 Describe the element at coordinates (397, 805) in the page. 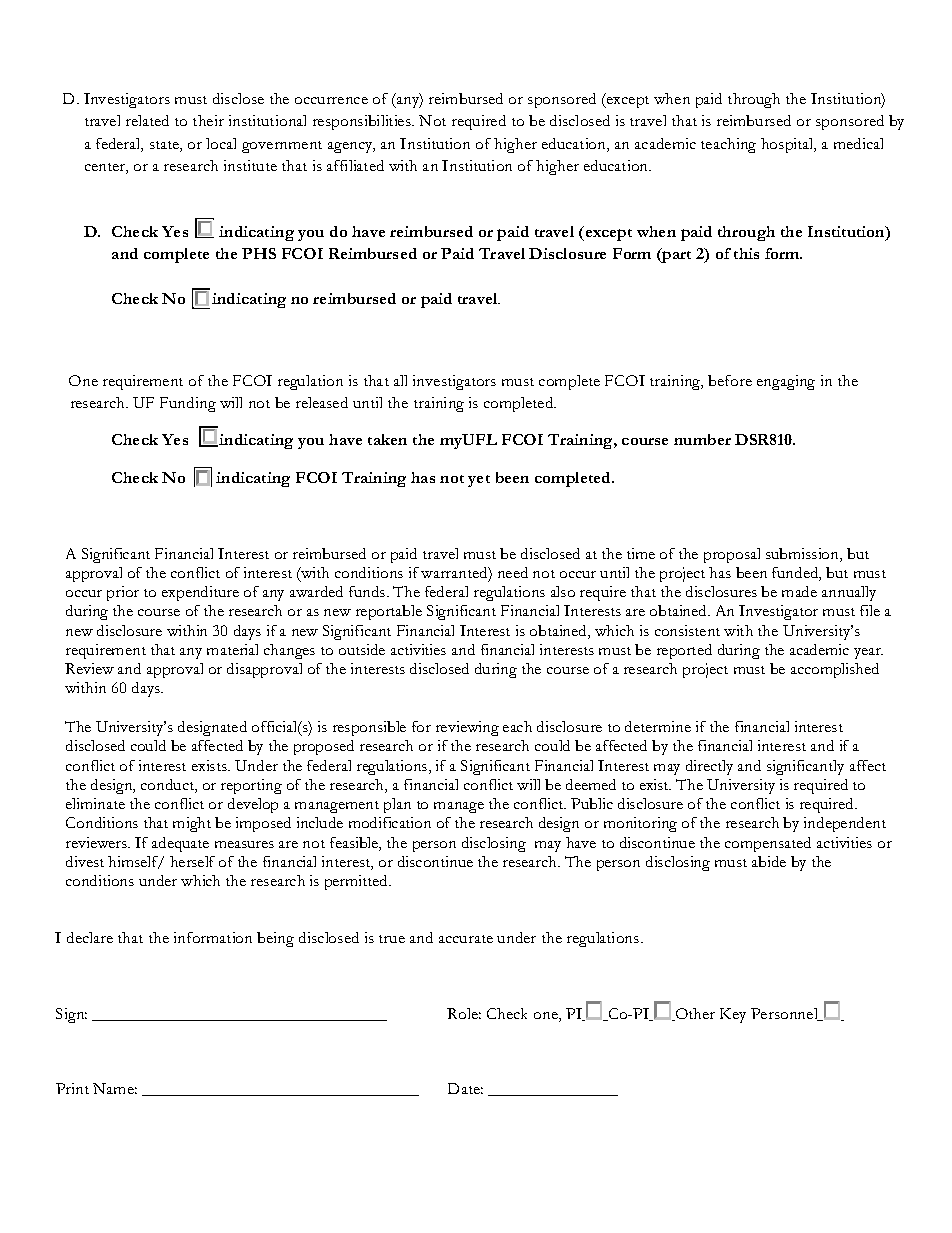

I see `plan` at that location.
